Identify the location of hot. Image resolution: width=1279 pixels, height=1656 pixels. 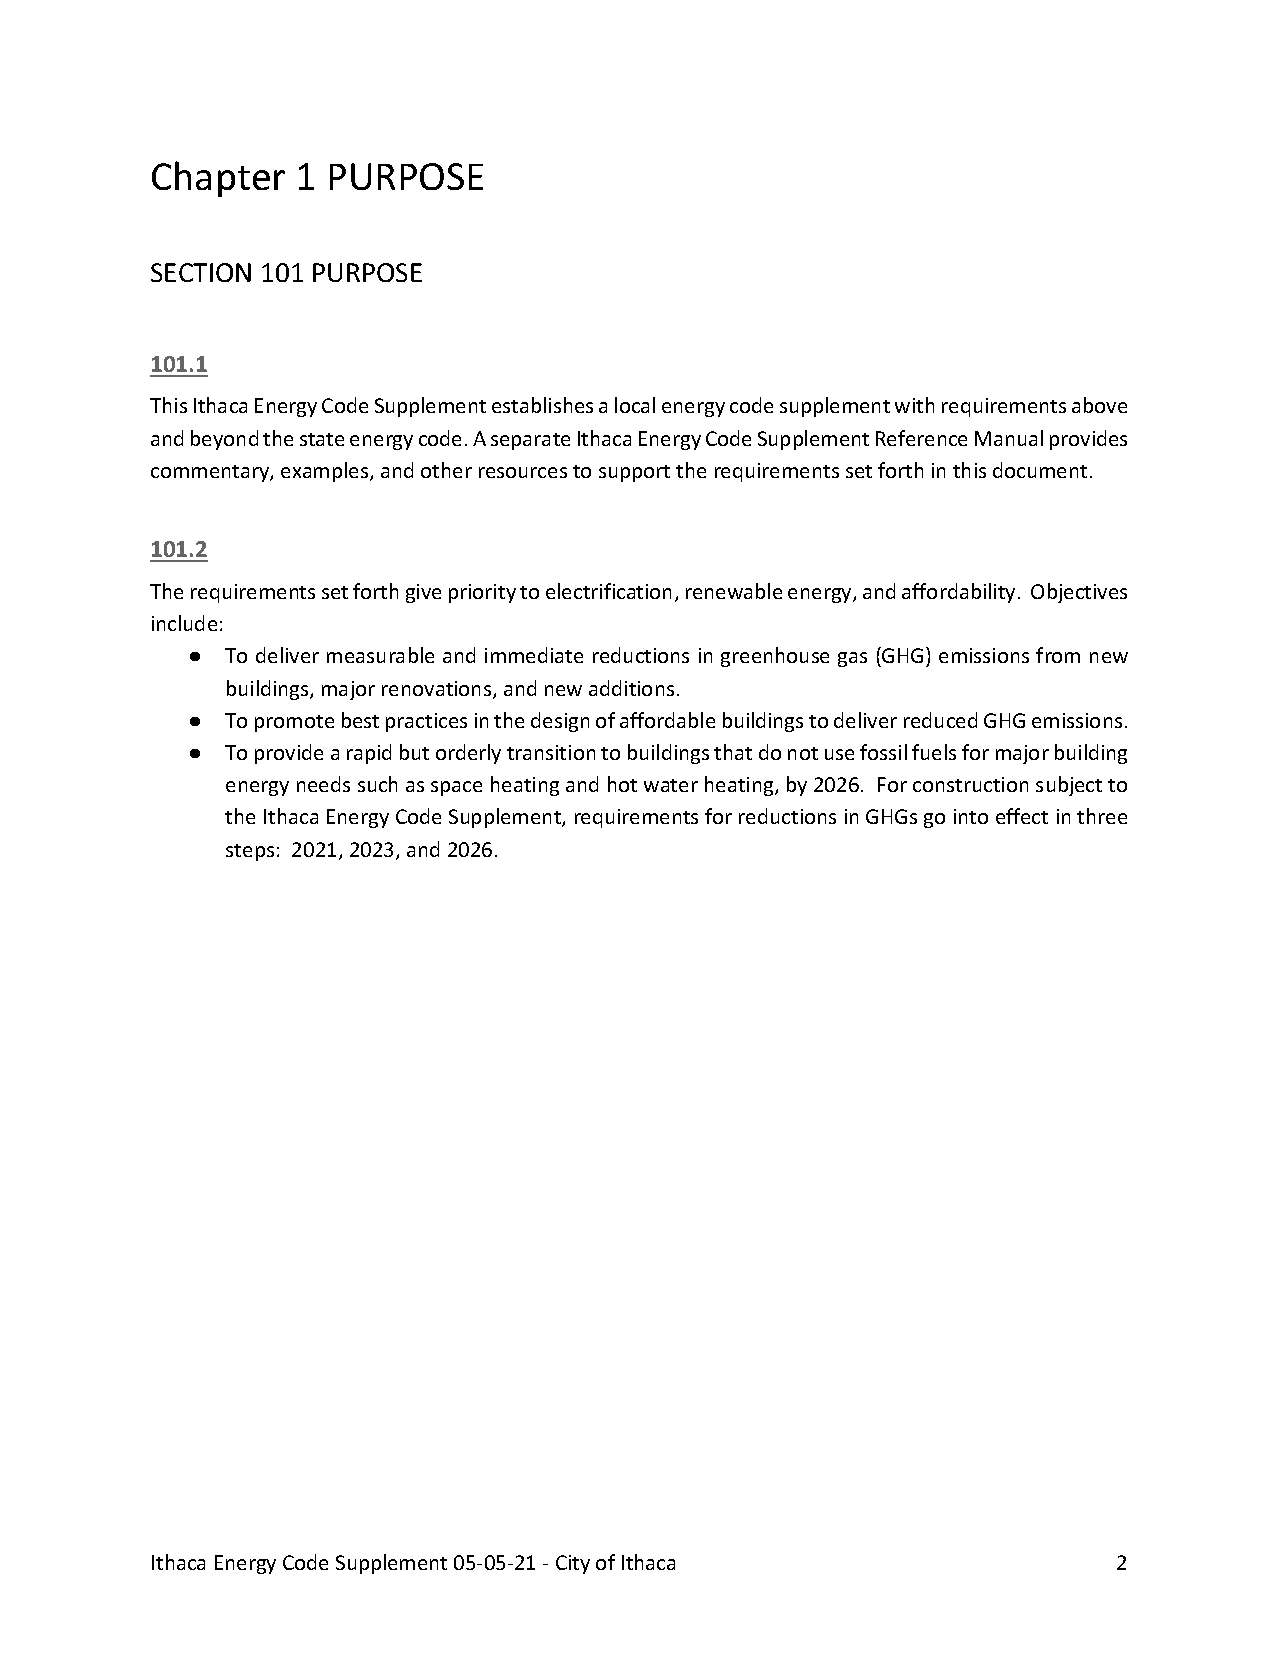
(622, 784).
